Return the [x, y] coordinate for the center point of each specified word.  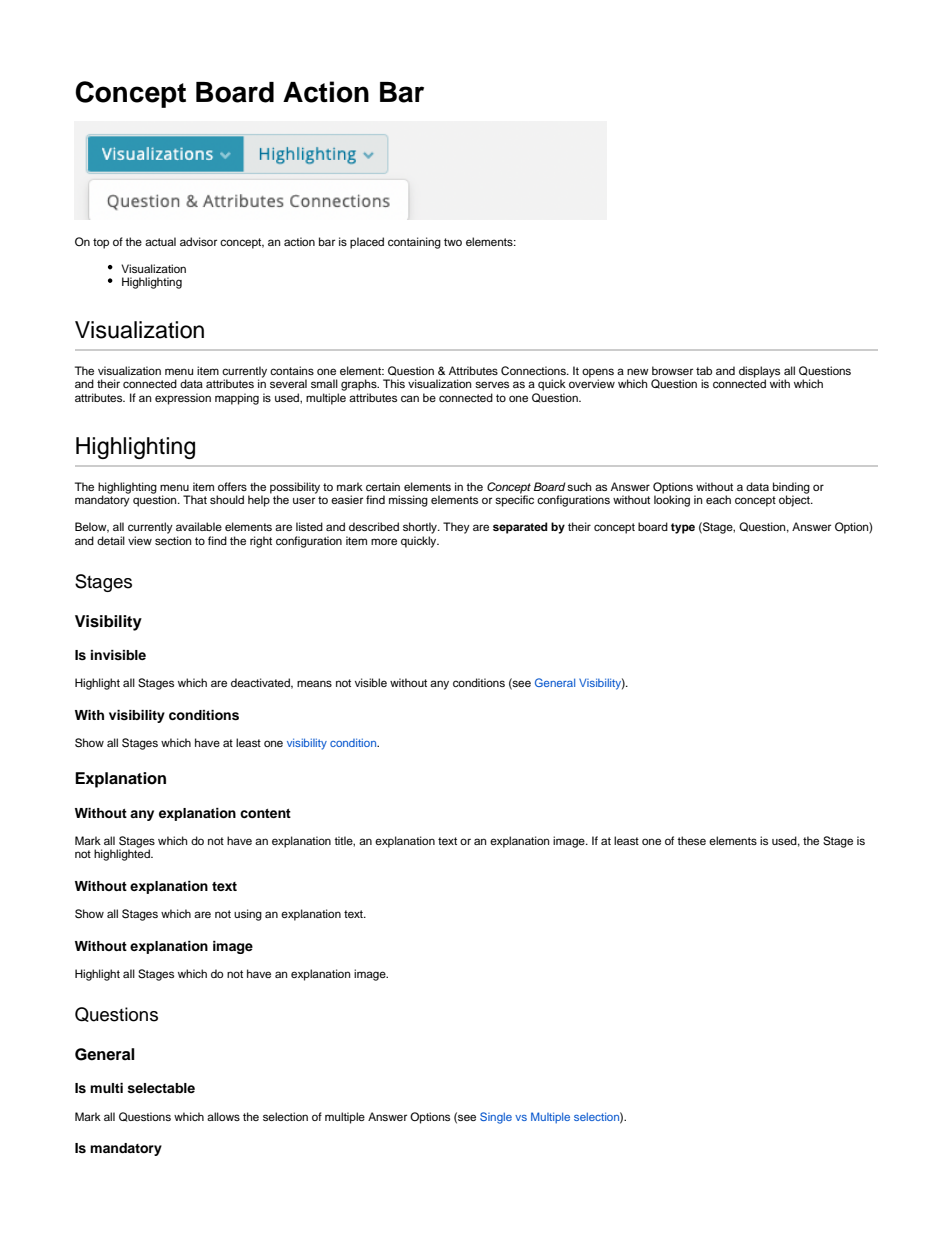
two [453, 242]
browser [672, 370]
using [248, 915]
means [314, 683]
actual [160, 241]
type [683, 528]
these [691, 840]
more [384, 541]
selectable [161, 1088]
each [718, 499]
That [195, 499]
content [265, 813]
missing [408, 501]
